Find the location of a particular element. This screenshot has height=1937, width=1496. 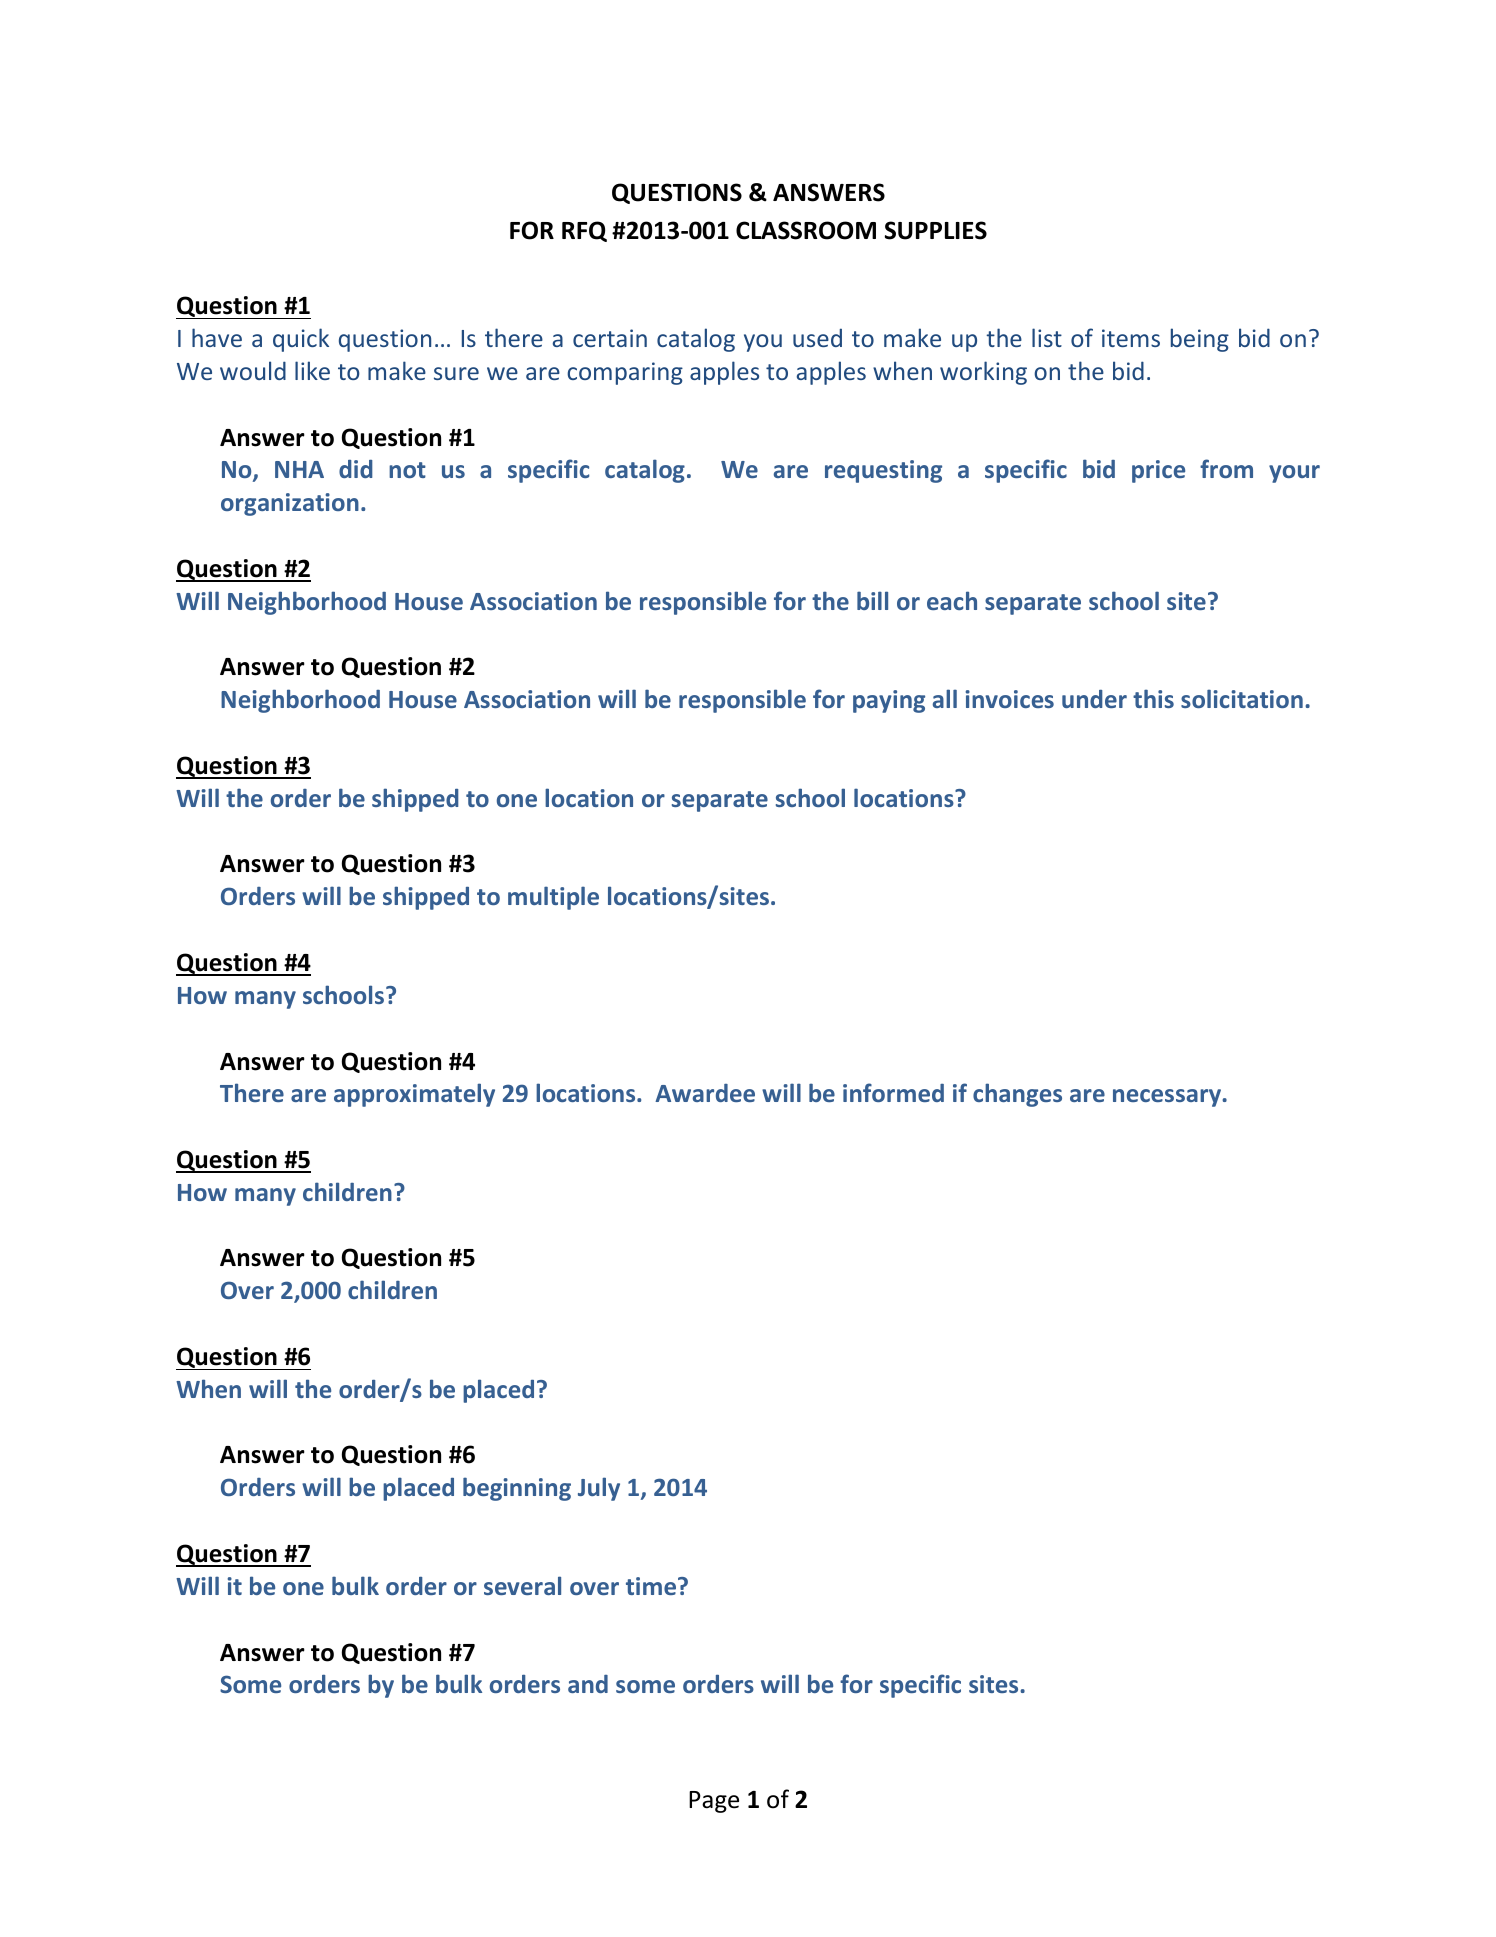

necessary is located at coordinates (1168, 1098).
